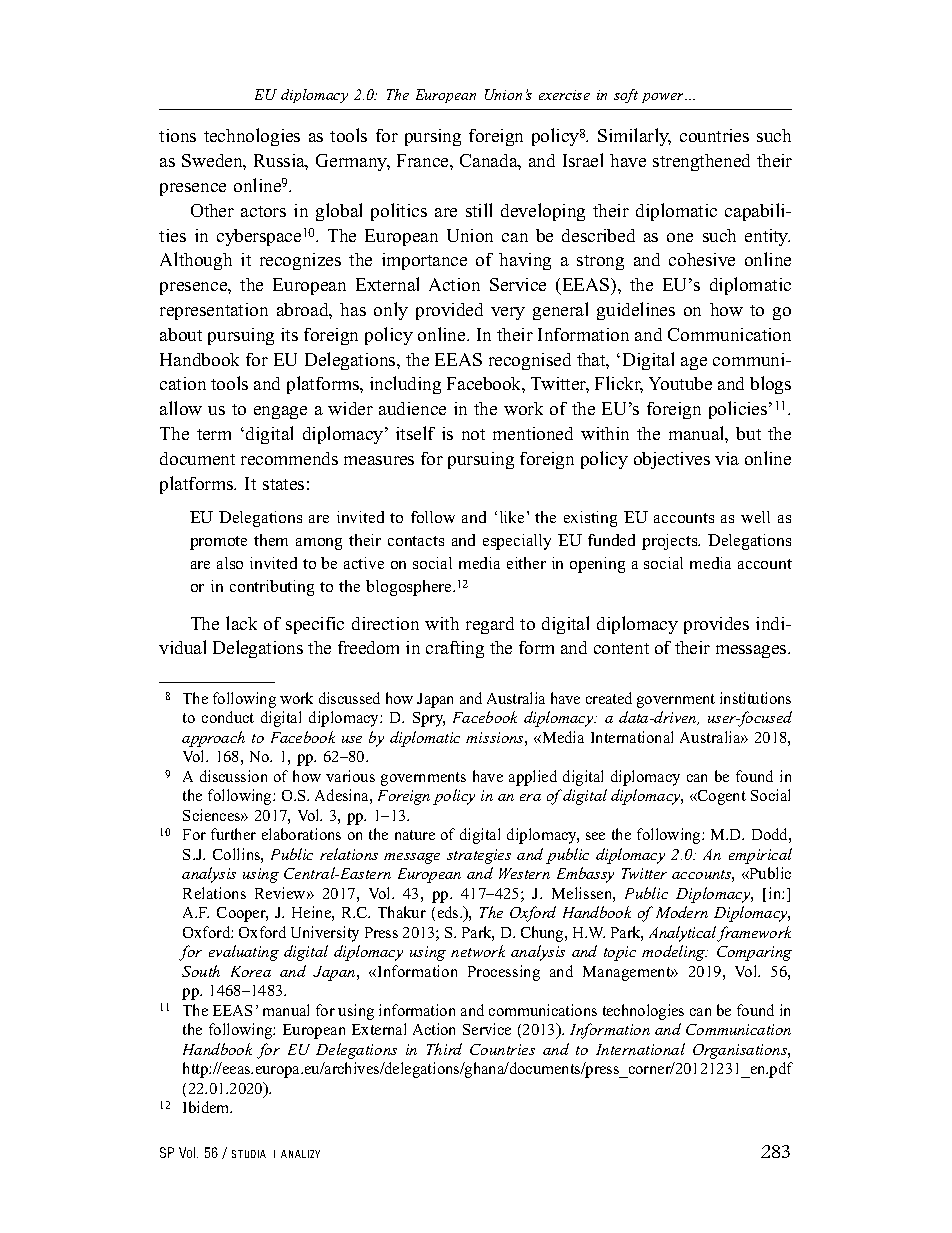  What do you see at coordinates (473, 434) in the screenshot?
I see `not` at bounding box center [473, 434].
